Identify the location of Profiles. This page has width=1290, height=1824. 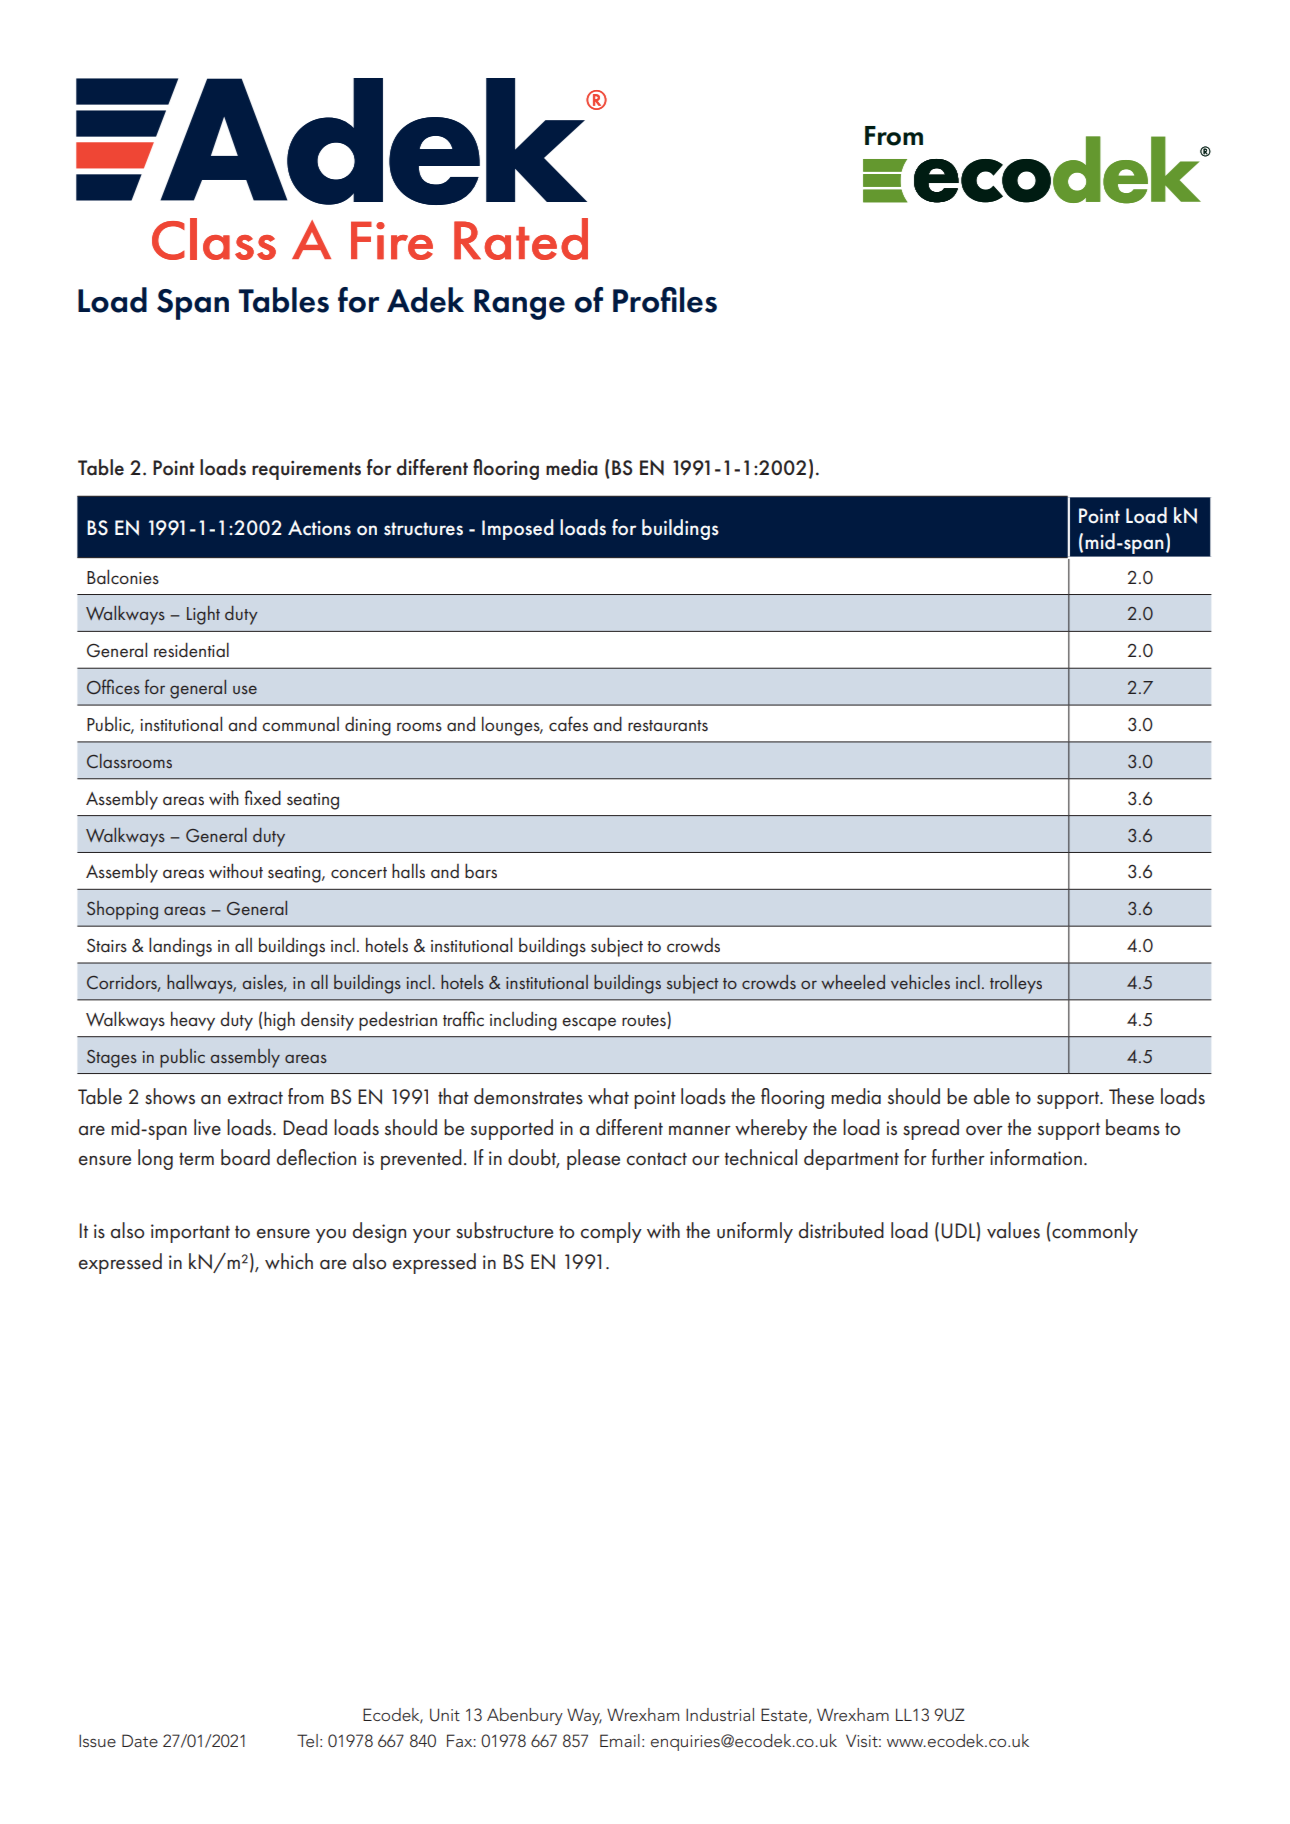
(665, 300).
